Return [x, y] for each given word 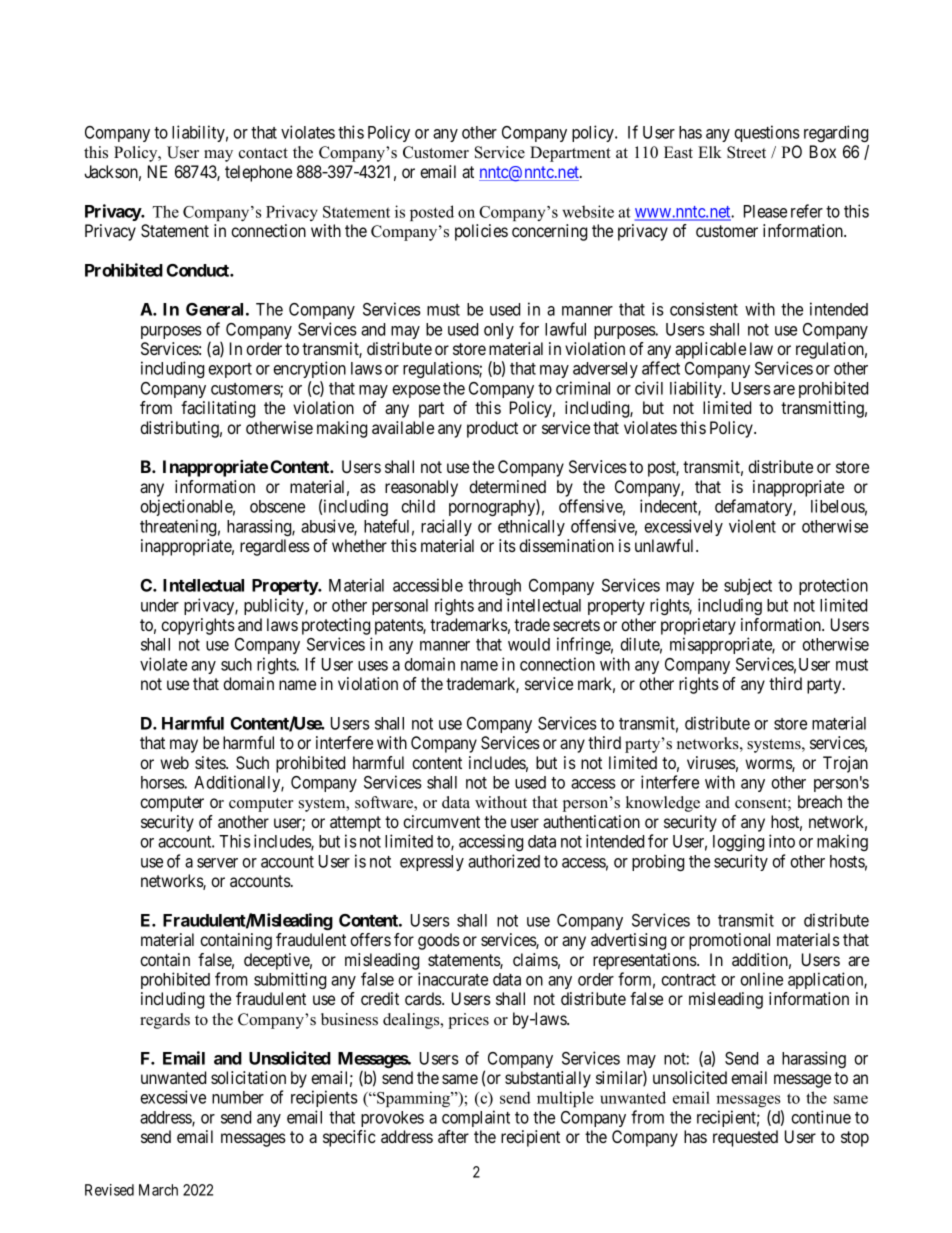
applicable [710, 350]
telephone [258, 173]
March [158, 1190]
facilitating [218, 409]
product [492, 429]
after [453, 1136]
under [160, 605]
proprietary [698, 626]
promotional [729, 941]
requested [745, 1138]
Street [746, 152]
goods [439, 941]
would [529, 644]
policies [481, 232]
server [217, 863]
